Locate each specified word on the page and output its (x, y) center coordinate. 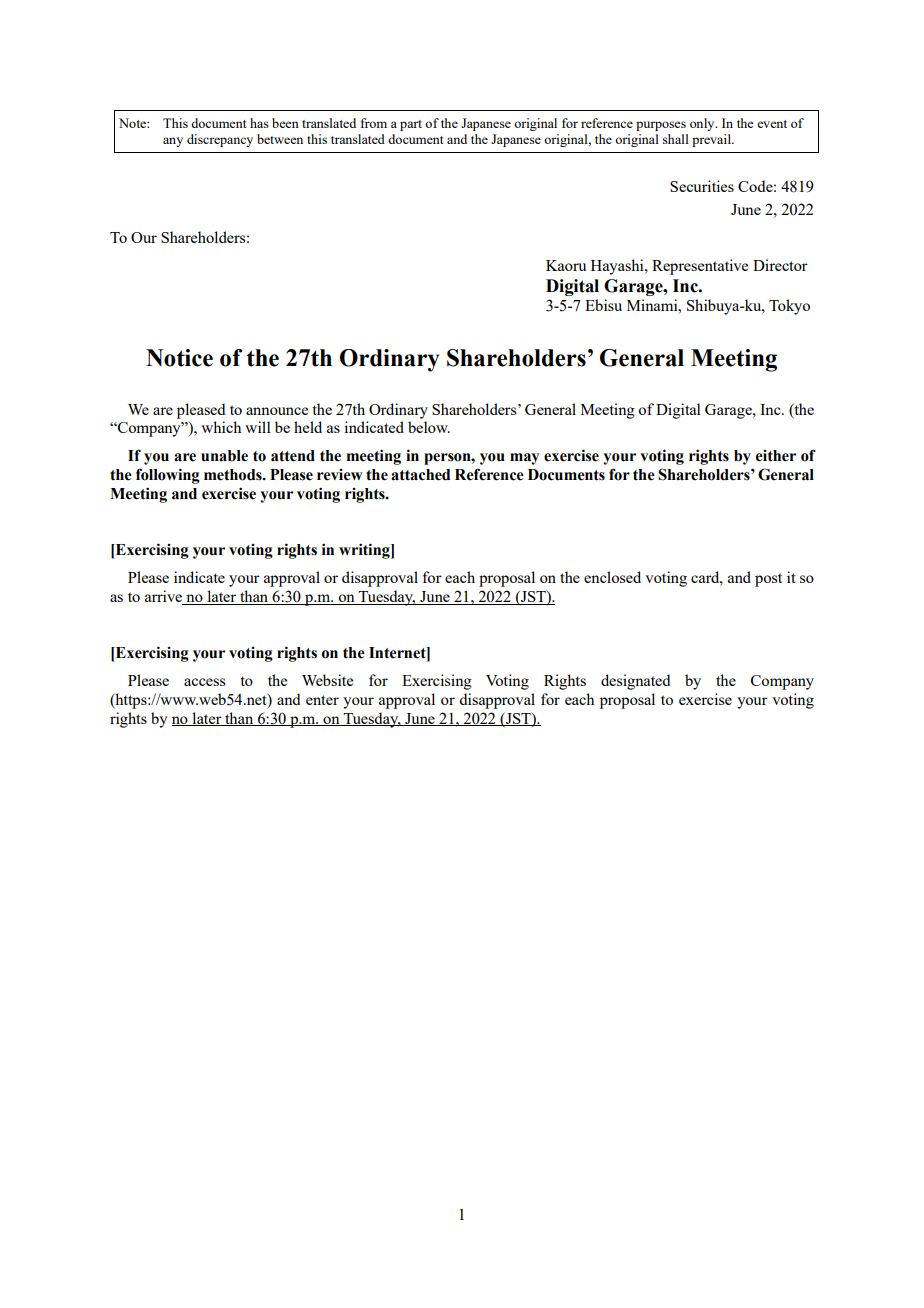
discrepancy (220, 140)
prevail (712, 140)
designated (635, 682)
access (204, 682)
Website (327, 680)
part (411, 125)
